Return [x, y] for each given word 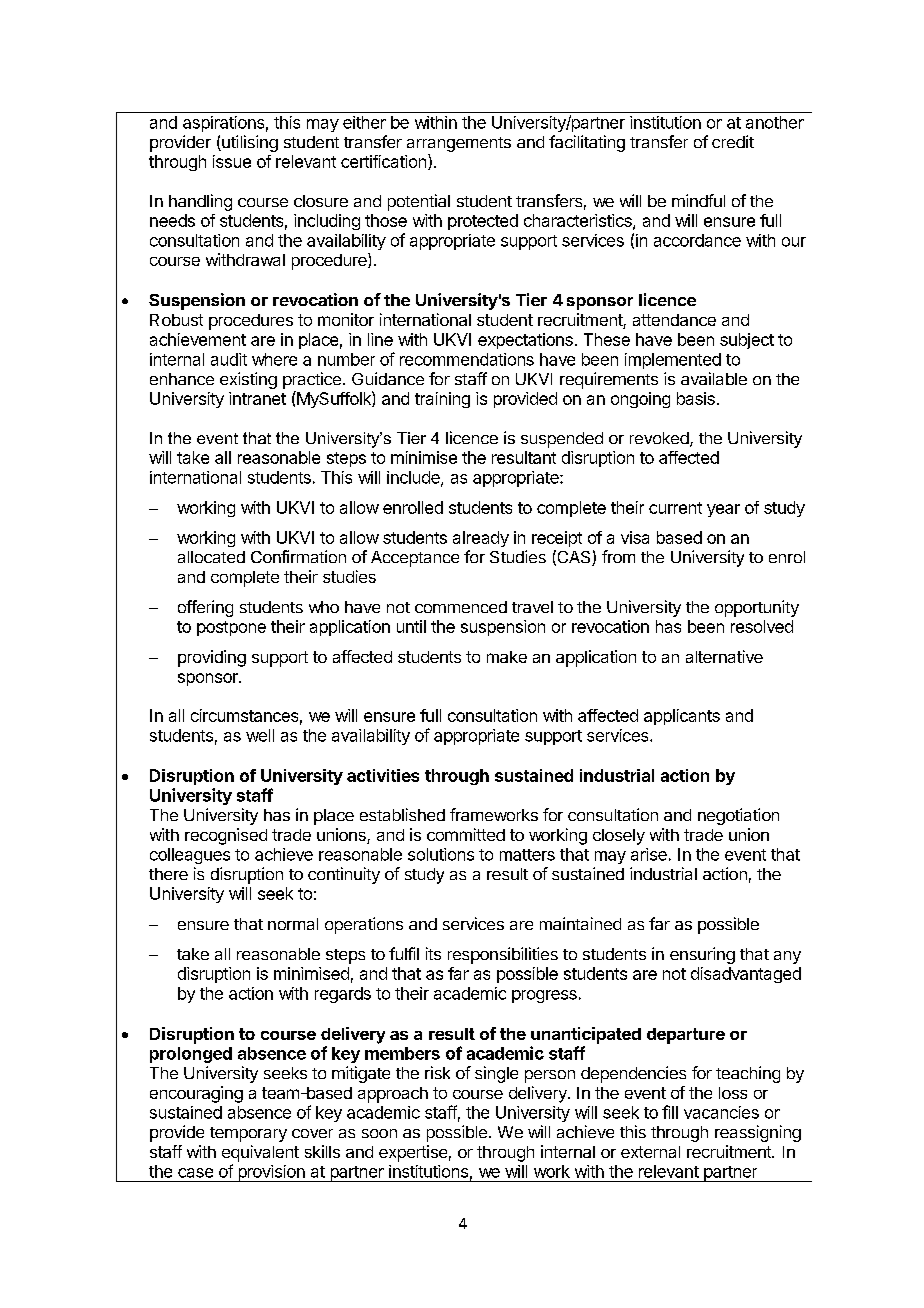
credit [733, 141]
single [496, 1074]
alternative [724, 656]
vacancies [721, 1112]
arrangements [459, 144]
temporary [248, 1134]
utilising [249, 143]
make [507, 657]
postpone [231, 628]
